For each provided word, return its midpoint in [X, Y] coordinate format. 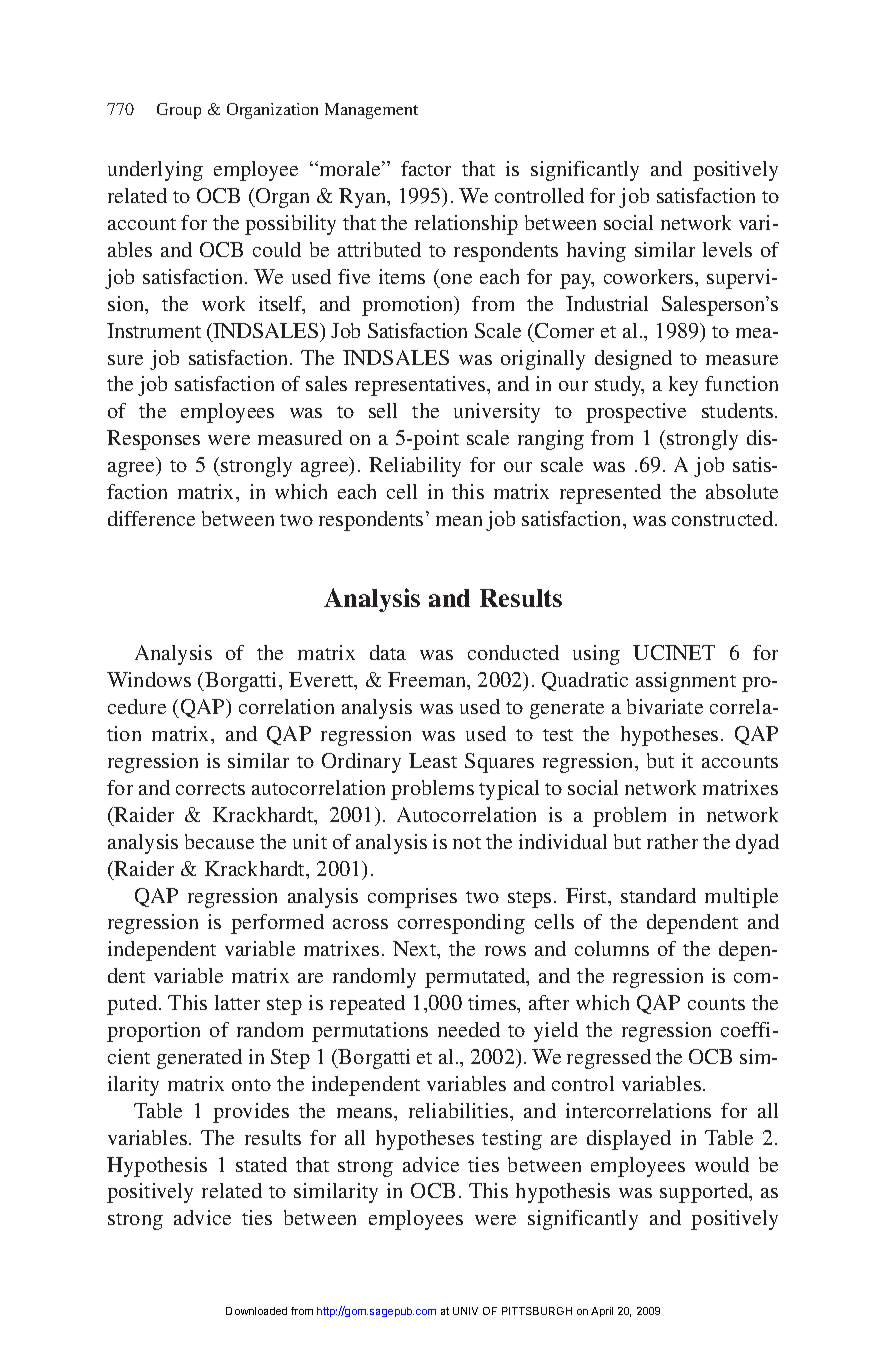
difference [151, 518]
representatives [421, 386]
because [219, 841]
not [467, 843]
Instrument [154, 330]
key [683, 386]
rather [672, 841]
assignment [686, 682]
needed [469, 1029]
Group [179, 111]
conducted [513, 652]
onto [251, 1085]
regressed [609, 1059]
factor [426, 168]
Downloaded [256, 1311]
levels [727, 249]
